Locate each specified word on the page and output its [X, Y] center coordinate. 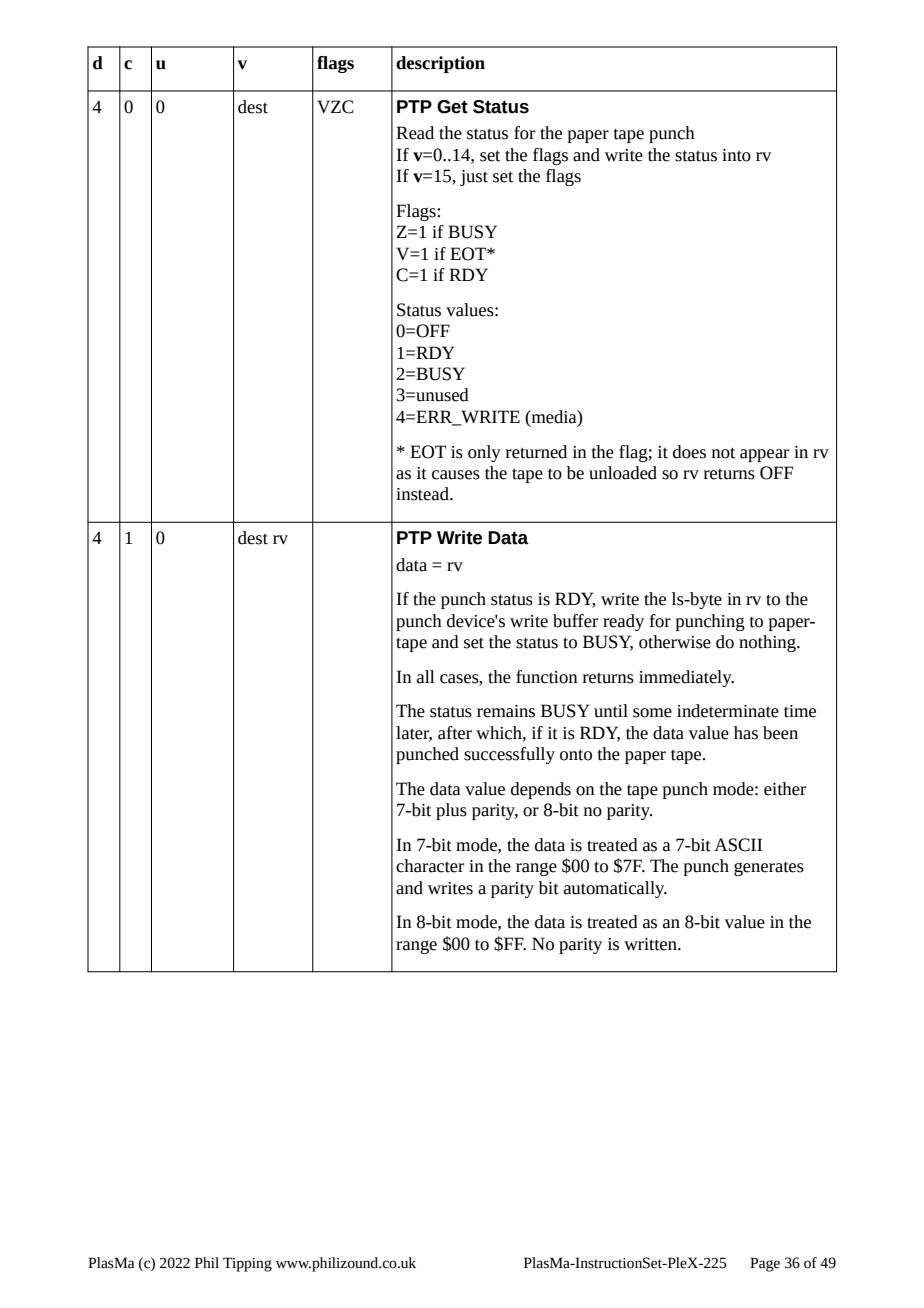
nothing [768, 643]
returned [536, 452]
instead [423, 494]
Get [452, 107]
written [651, 944]
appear [764, 455]
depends [541, 790]
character [430, 866]
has [746, 733]
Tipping [247, 1264]
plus [451, 811]
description [440, 64]
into [736, 155]
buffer [575, 621]
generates [769, 868]
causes [456, 475]
